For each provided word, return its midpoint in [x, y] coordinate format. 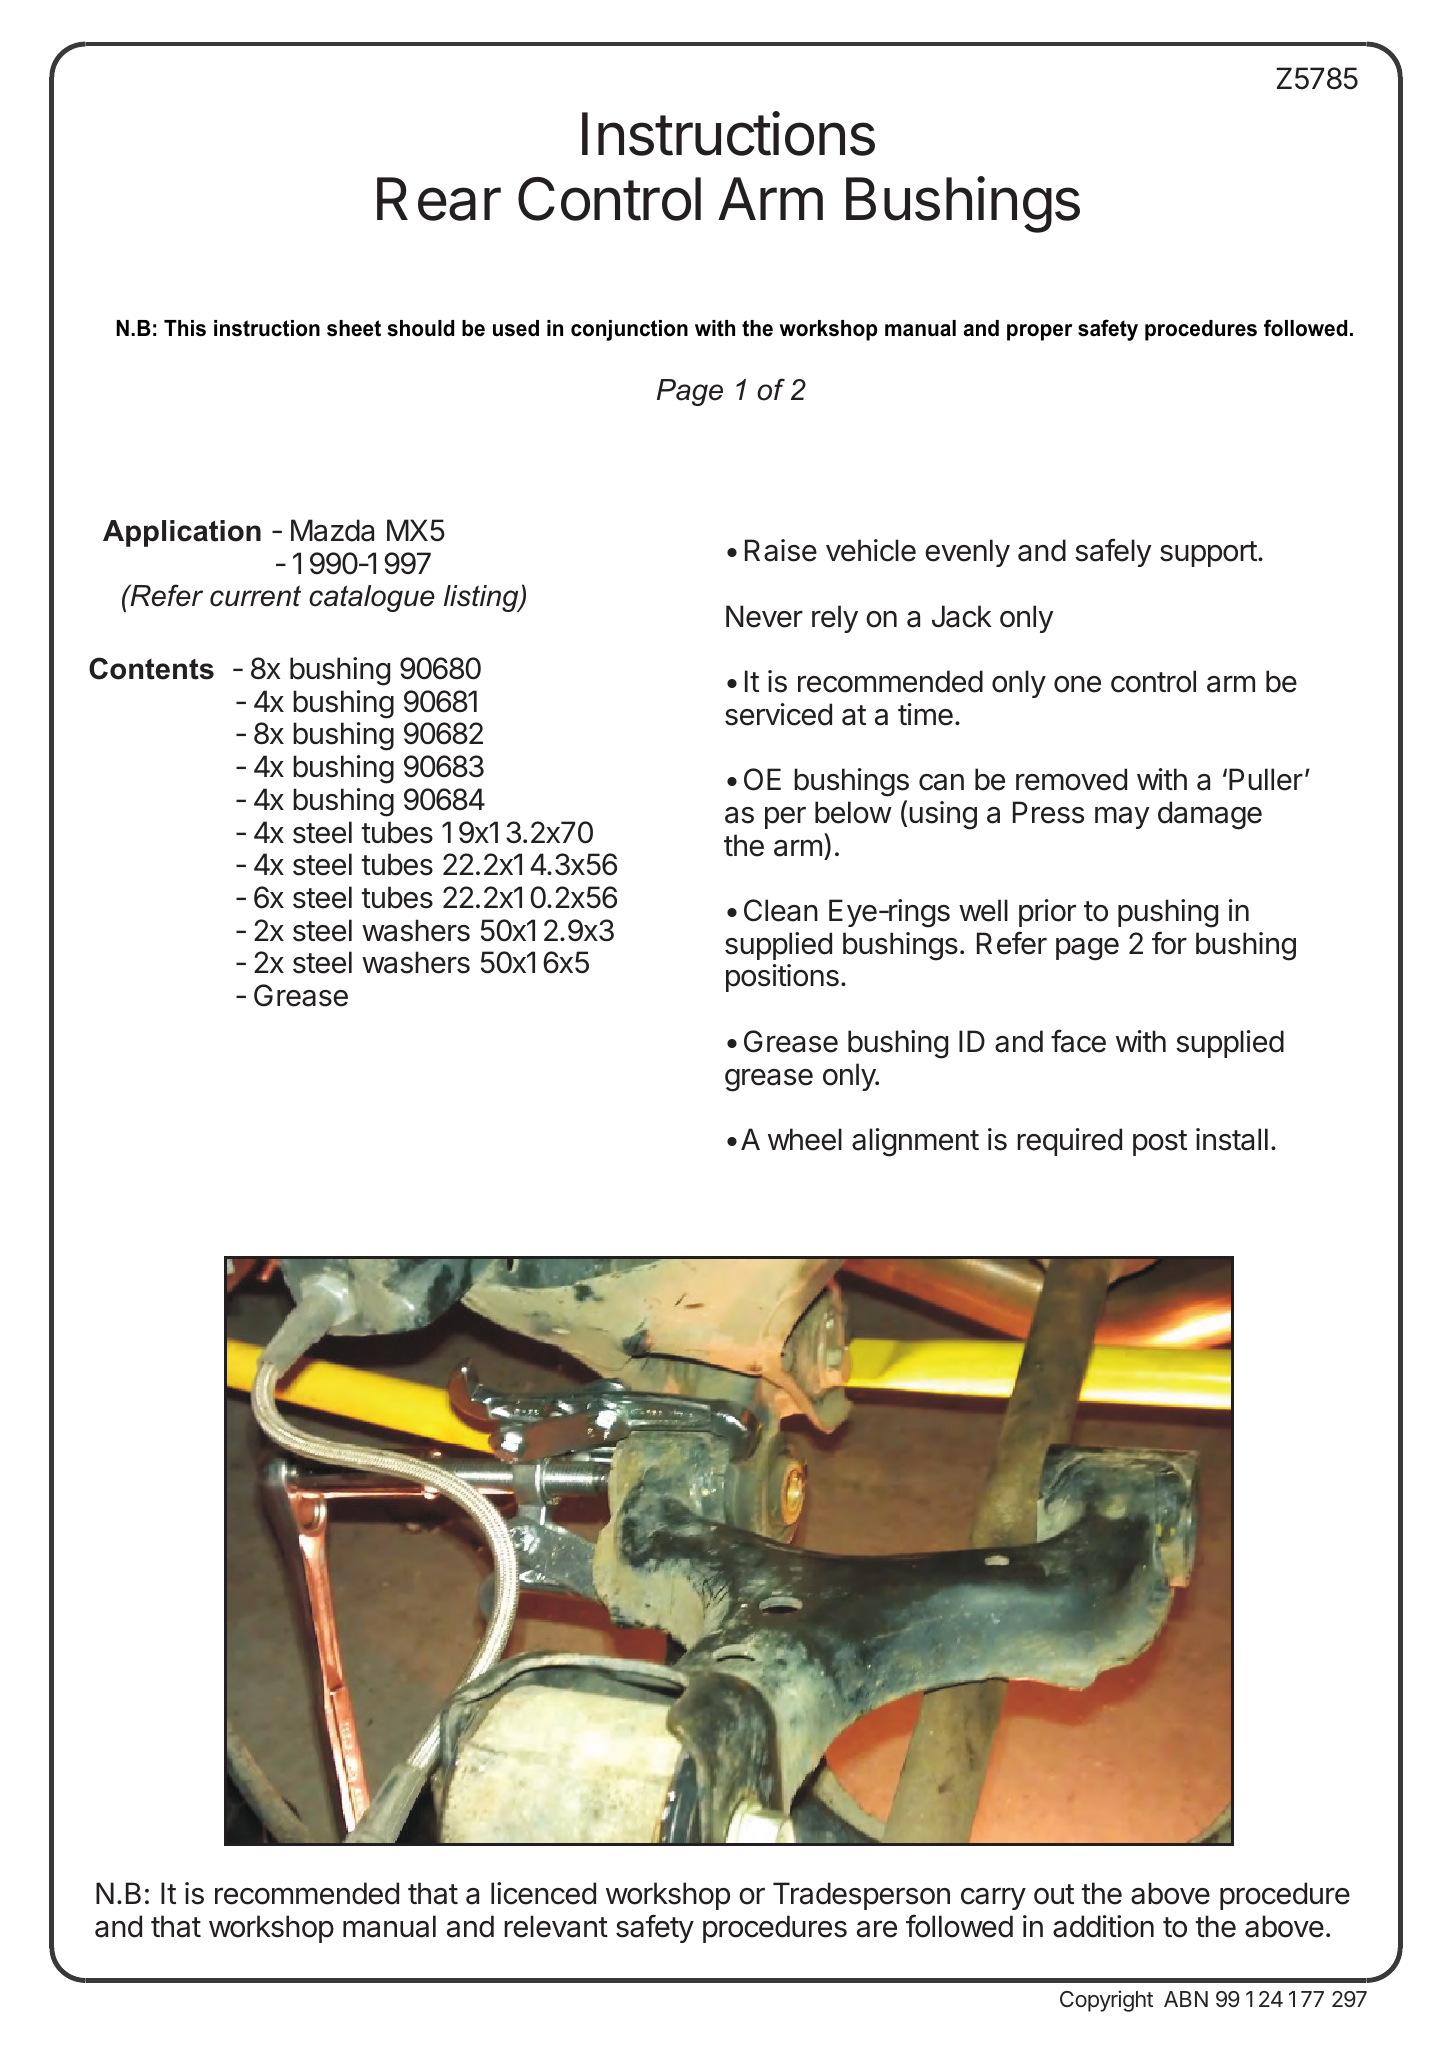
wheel [805, 1139]
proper [1039, 332]
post [1160, 1143]
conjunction [629, 330]
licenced [543, 1893]
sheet [354, 328]
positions [782, 978]
